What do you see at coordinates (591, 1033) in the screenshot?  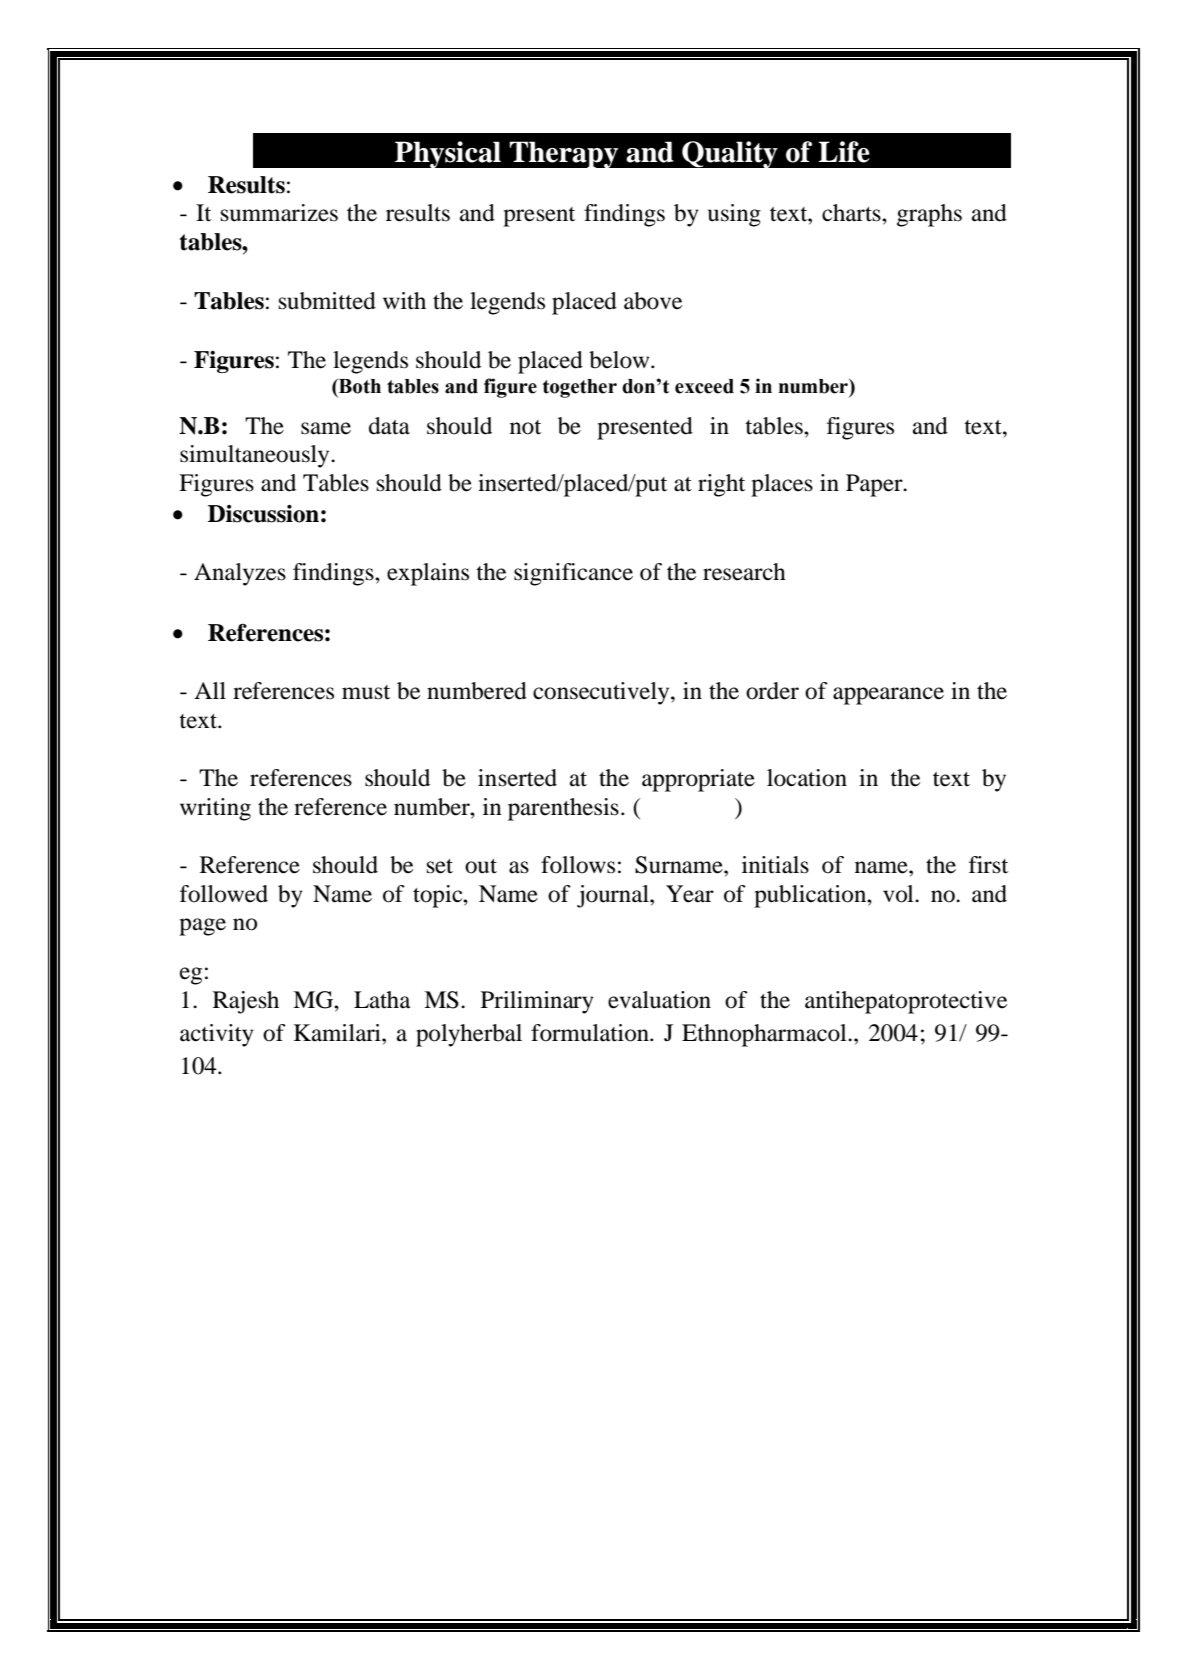 I see `formulation` at bounding box center [591, 1033].
